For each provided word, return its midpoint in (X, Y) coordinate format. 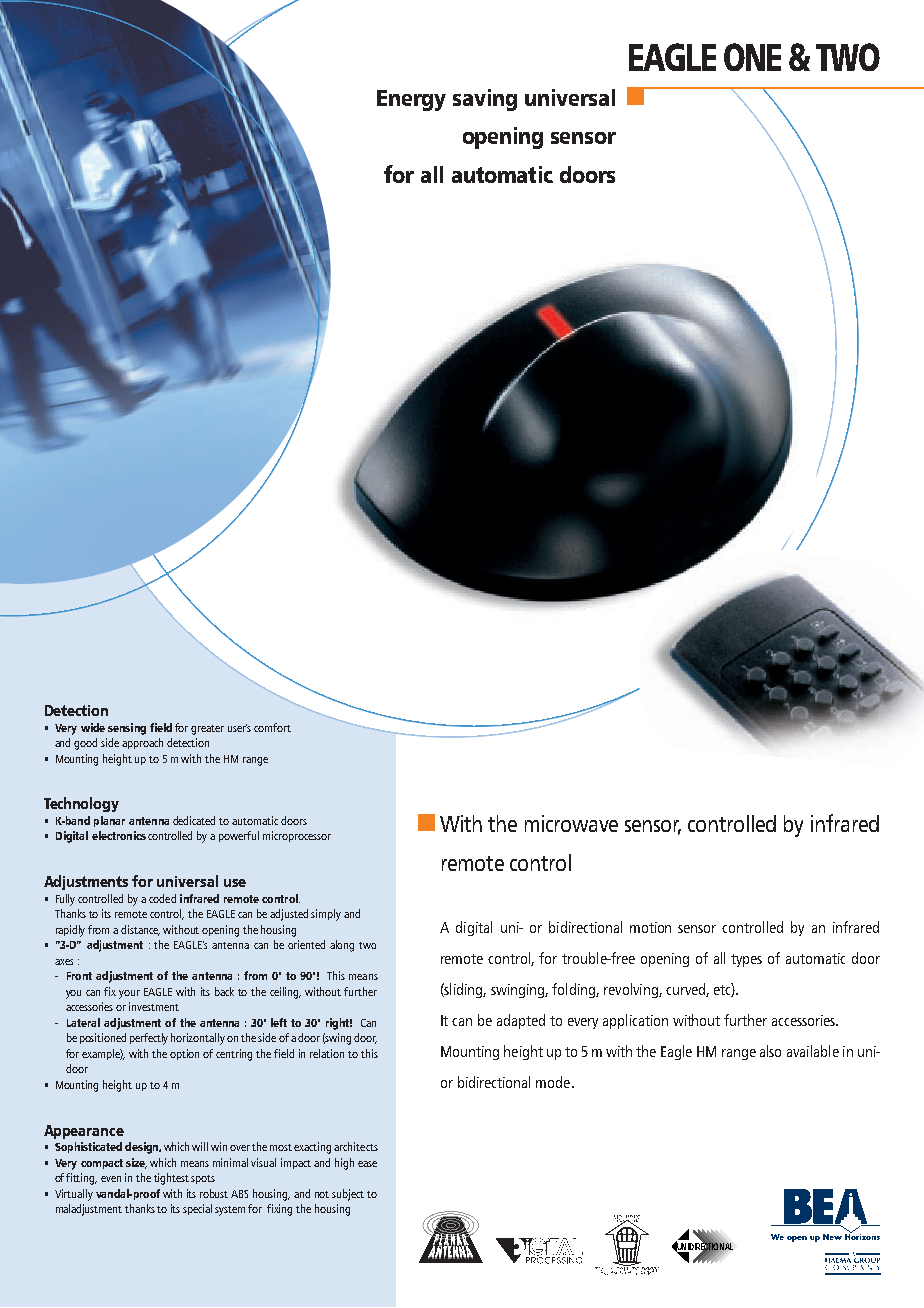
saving (485, 100)
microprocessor (297, 836)
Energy (411, 100)
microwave (571, 823)
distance (140, 930)
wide (93, 727)
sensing (127, 729)
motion (650, 927)
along (342, 946)
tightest (171, 1179)
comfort (272, 727)
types (746, 960)
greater (207, 730)
